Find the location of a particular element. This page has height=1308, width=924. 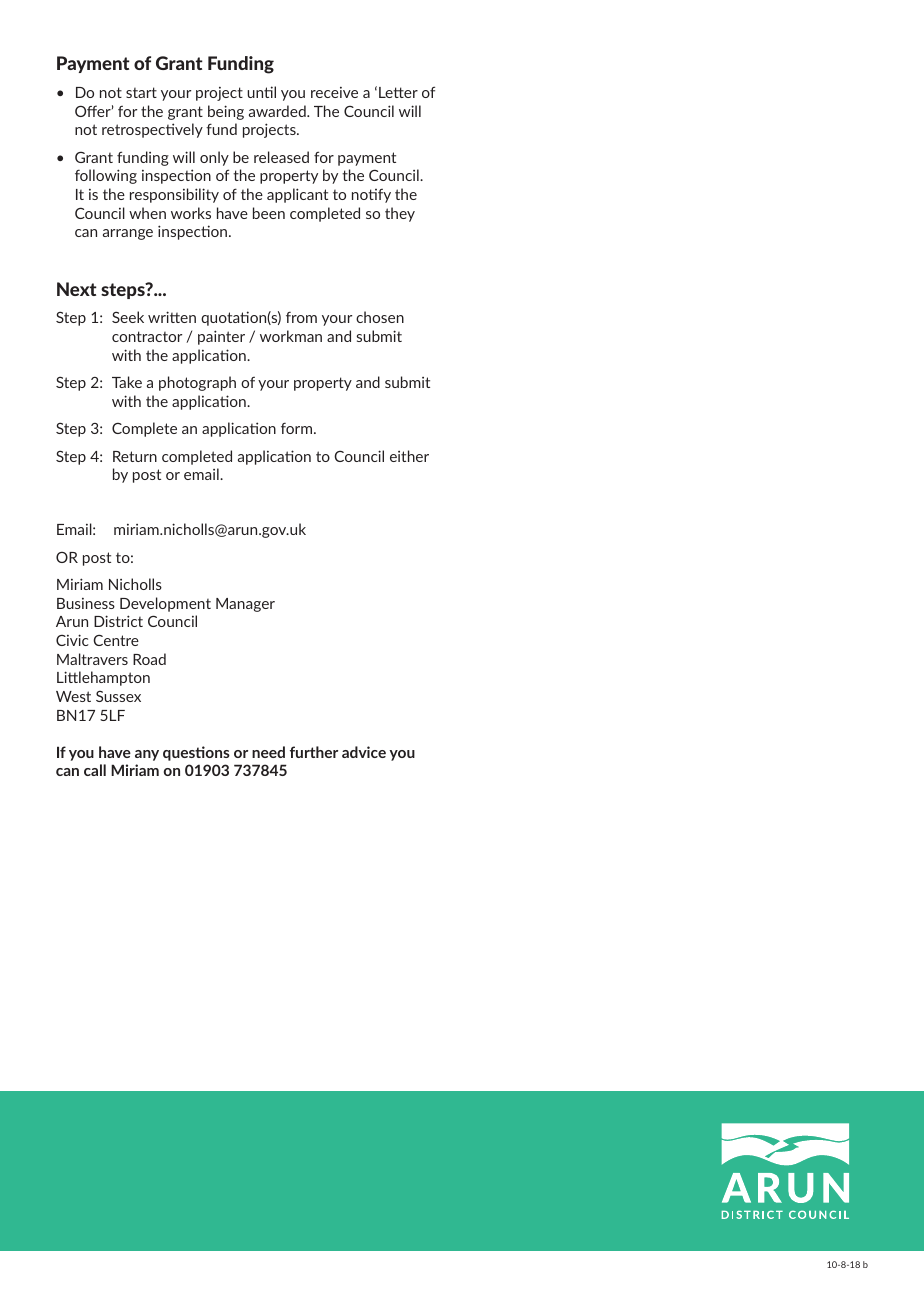

being is located at coordinates (226, 112).
